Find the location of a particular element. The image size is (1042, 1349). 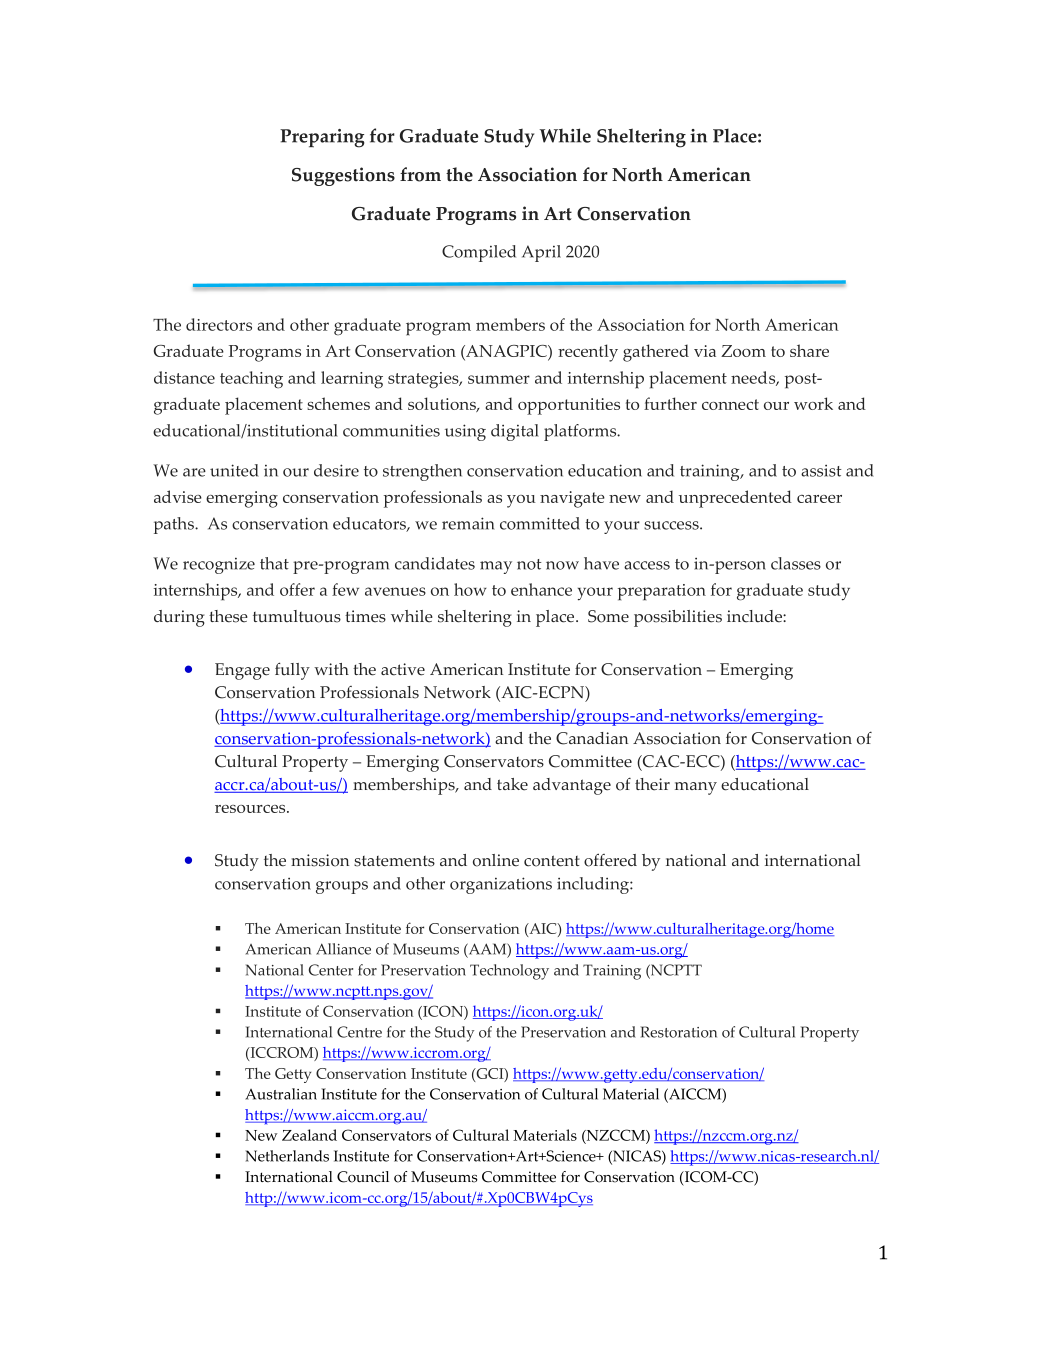

Zoom is located at coordinates (743, 351).
